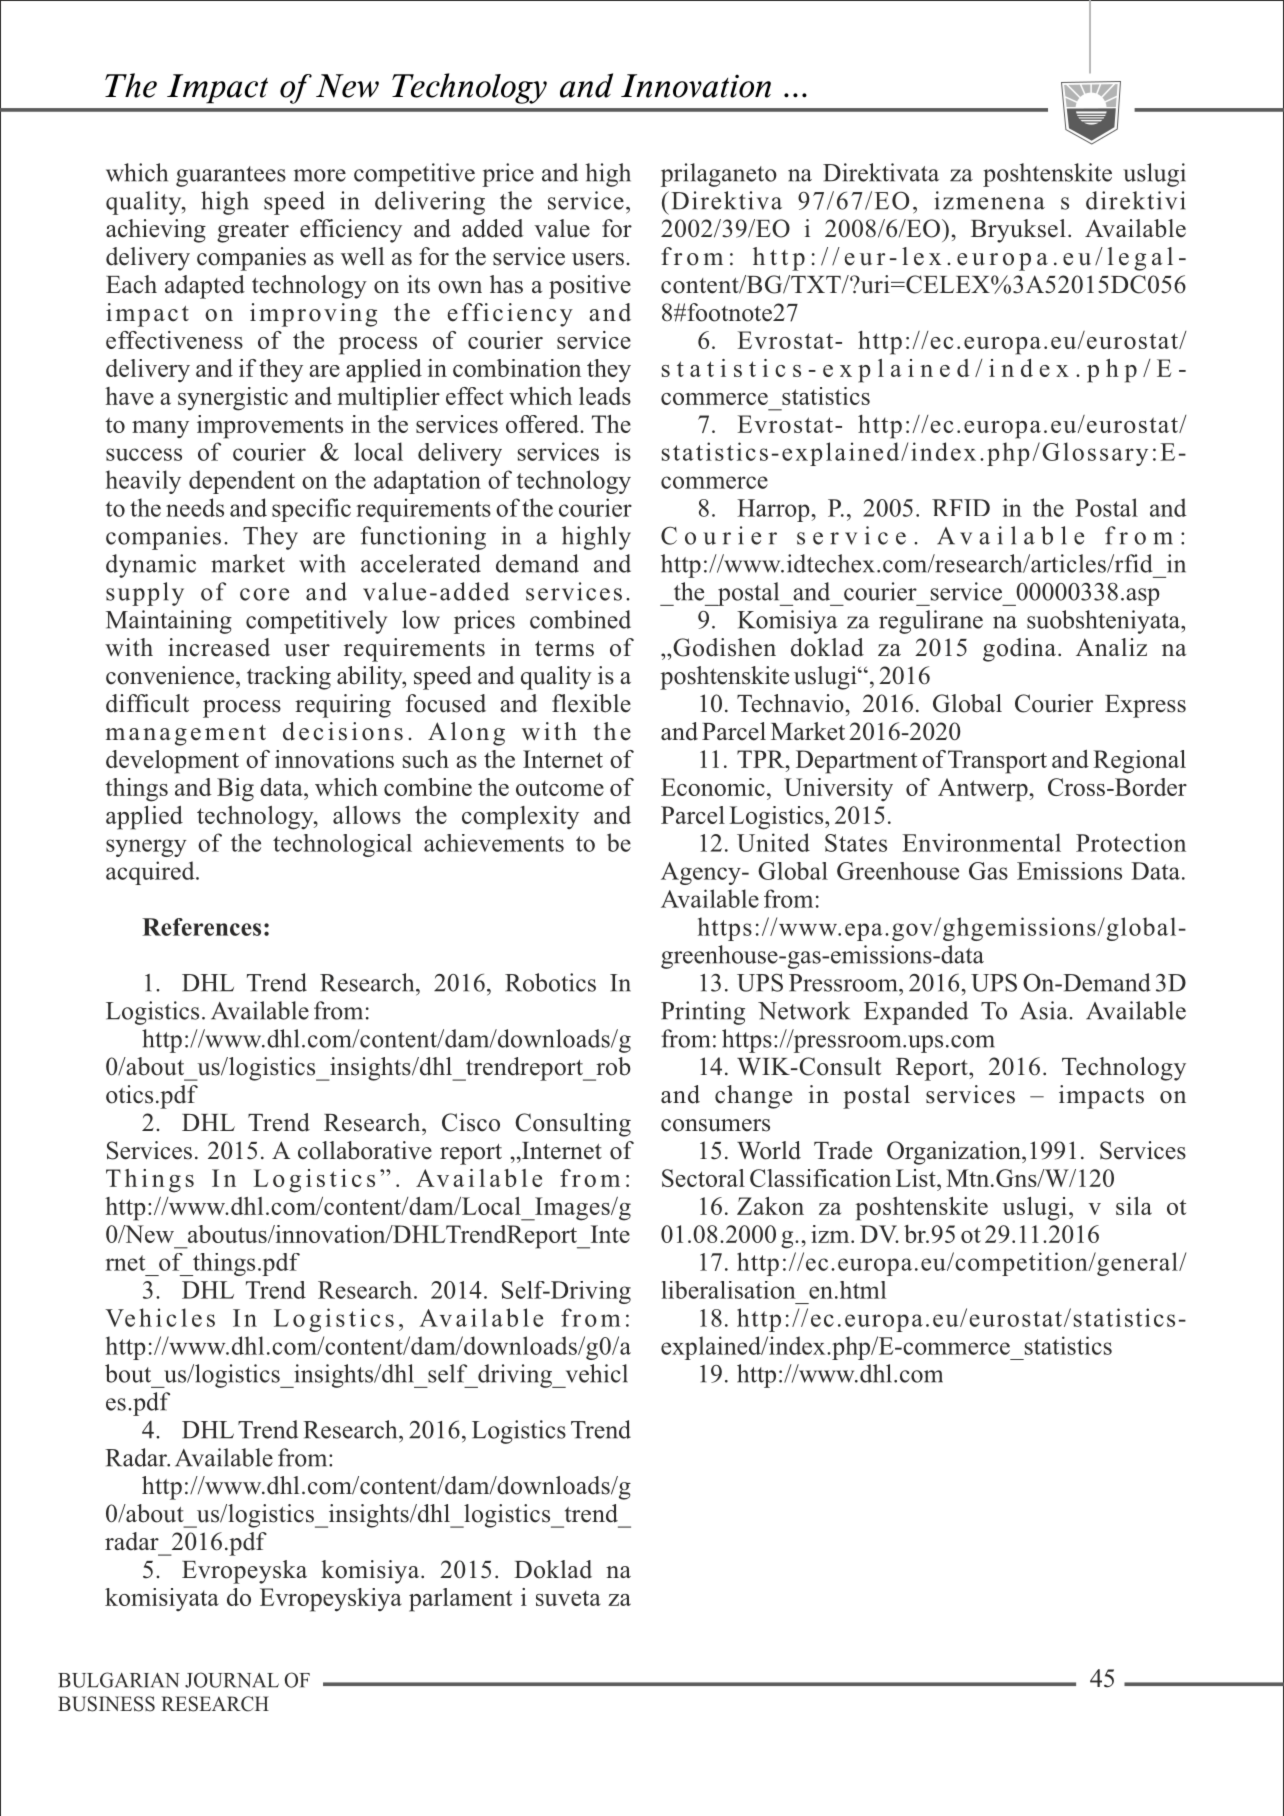 The height and width of the screenshot is (1816, 1284). I want to click on JOURNAL, so click(232, 1680).
